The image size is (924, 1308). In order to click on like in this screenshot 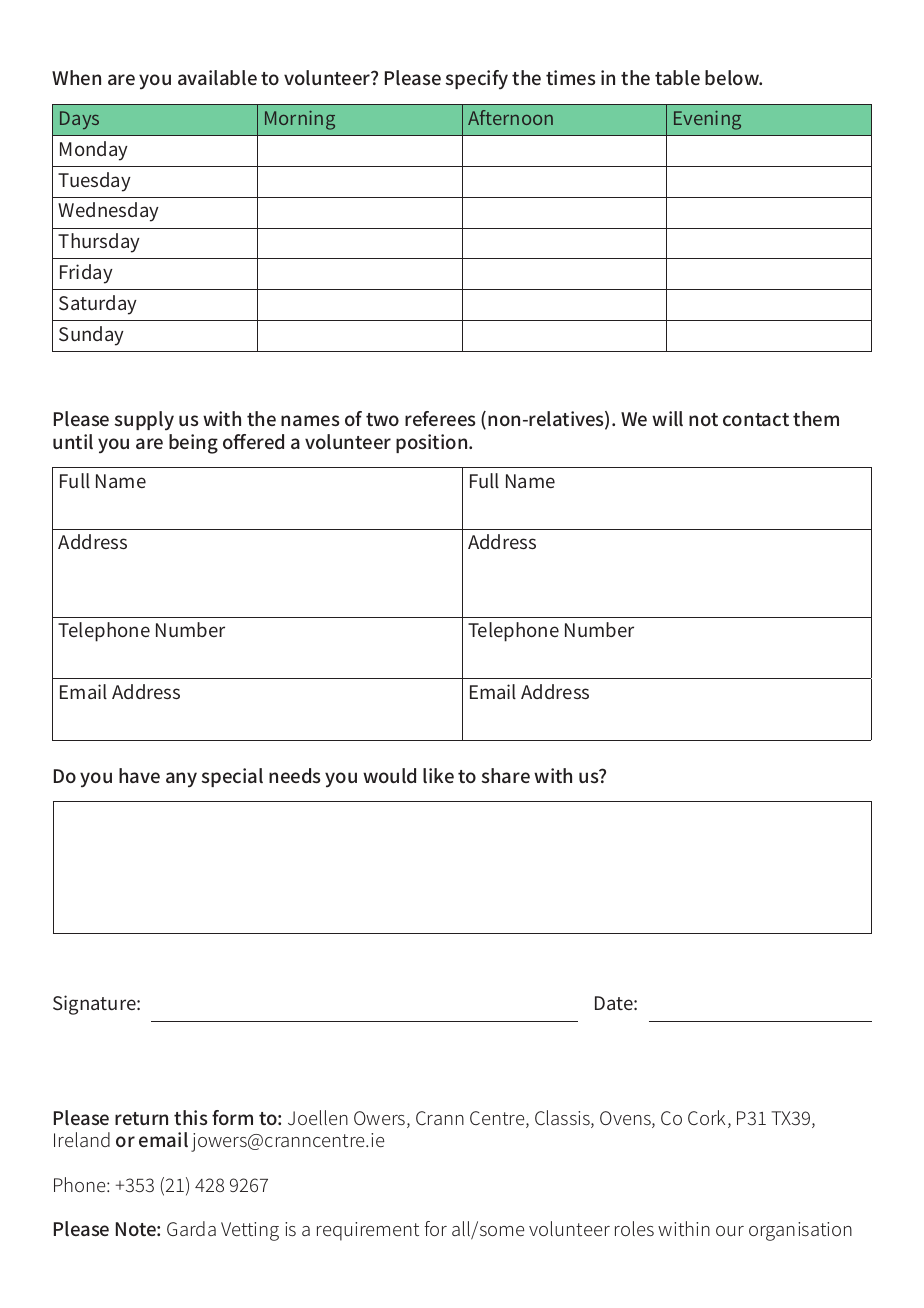, I will do `click(438, 775)`.
